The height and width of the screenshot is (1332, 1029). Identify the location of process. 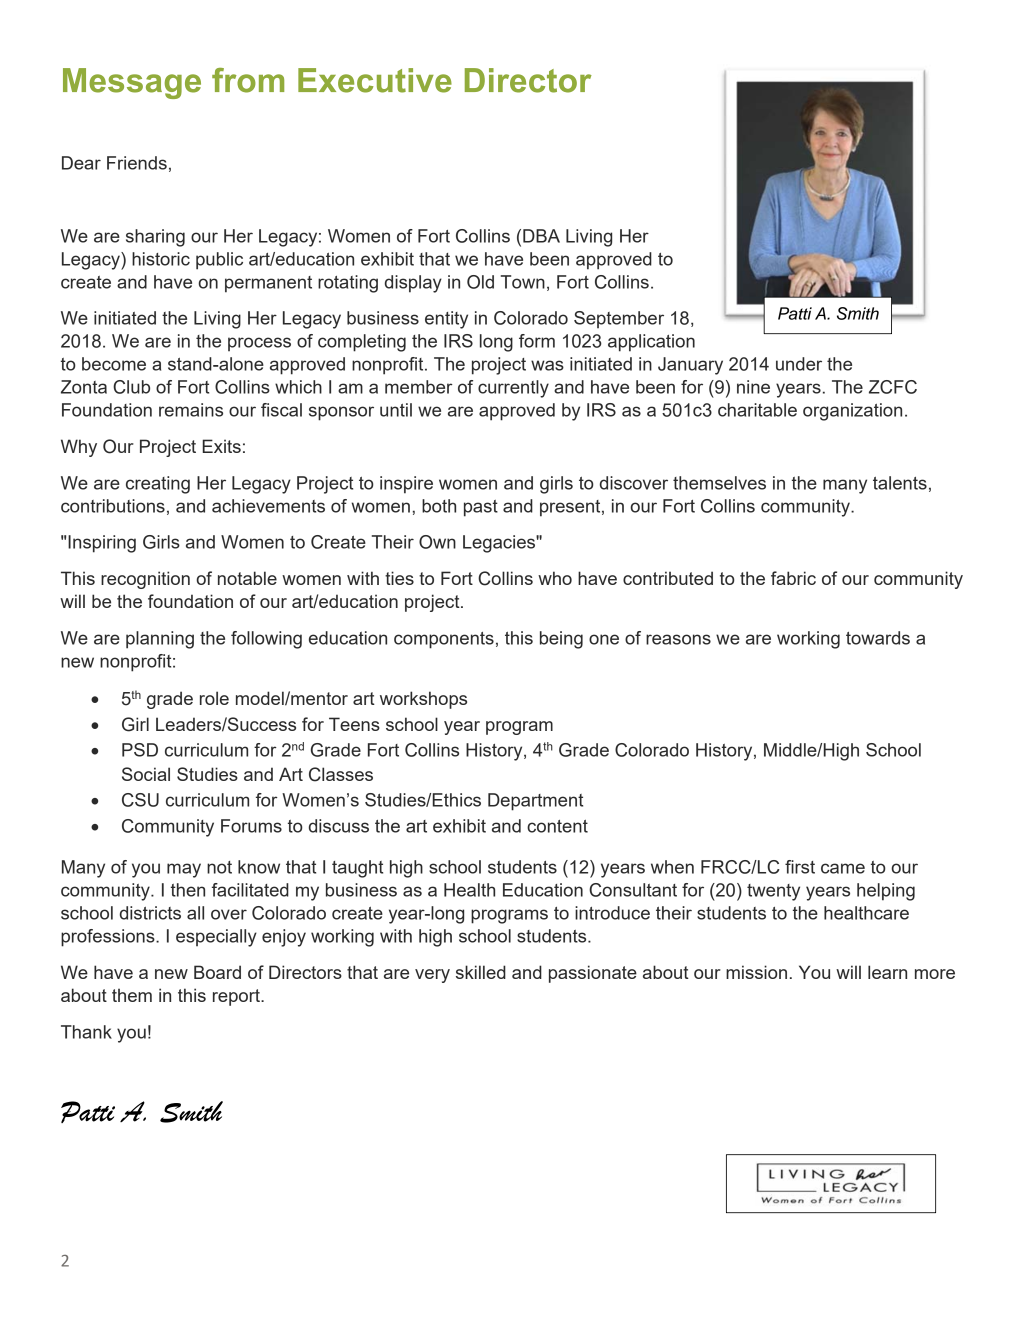
(259, 344).
